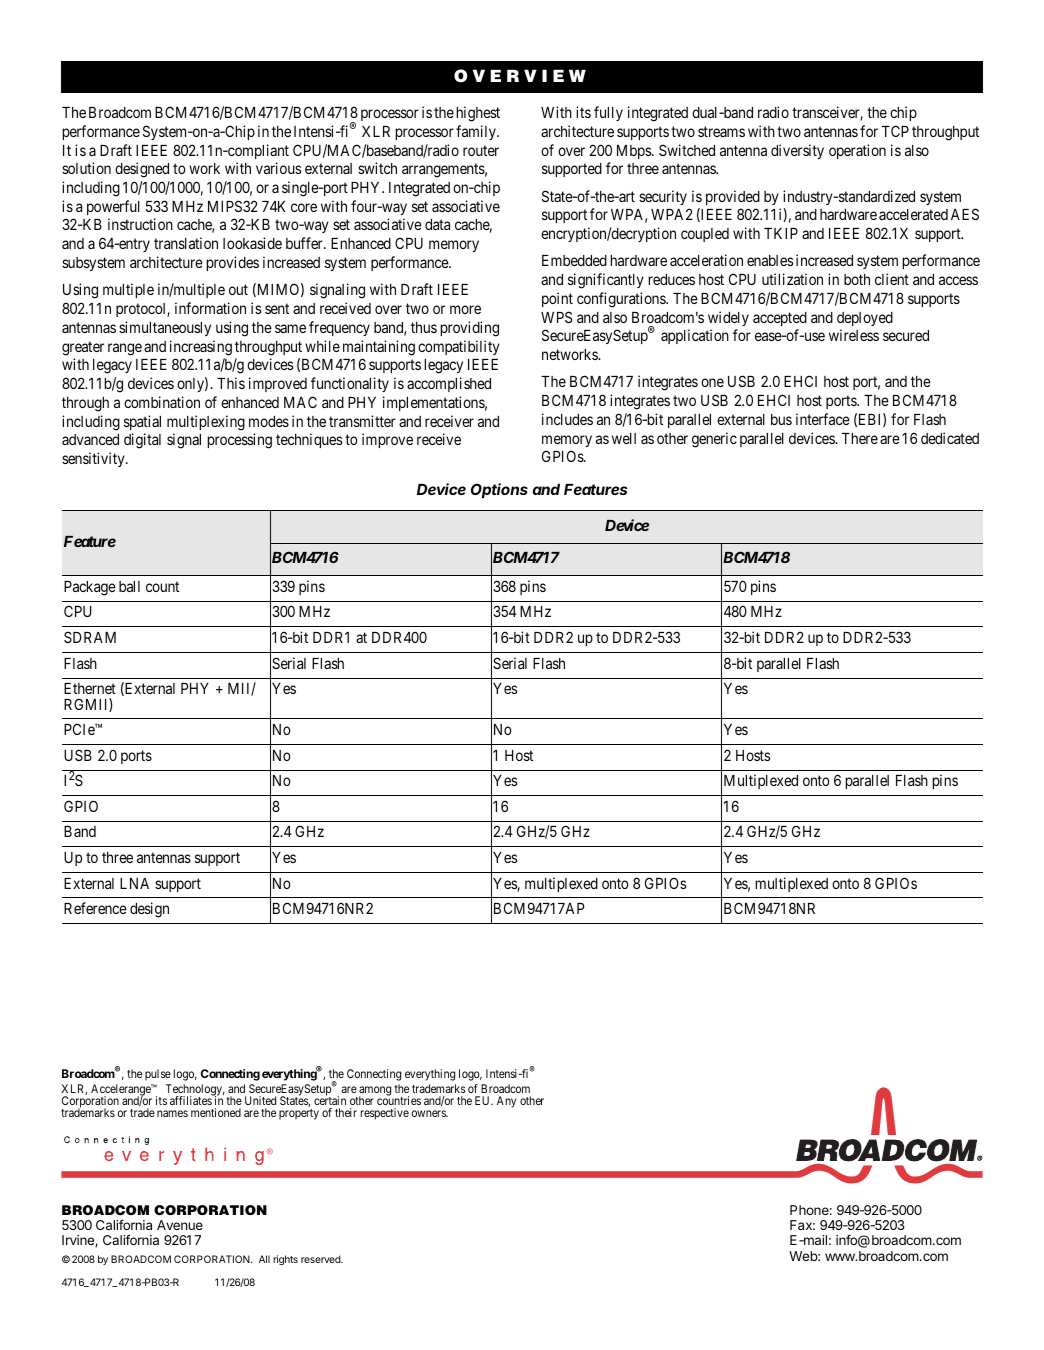  Describe the element at coordinates (95, 908) in the document. I see `Reference` at that location.
